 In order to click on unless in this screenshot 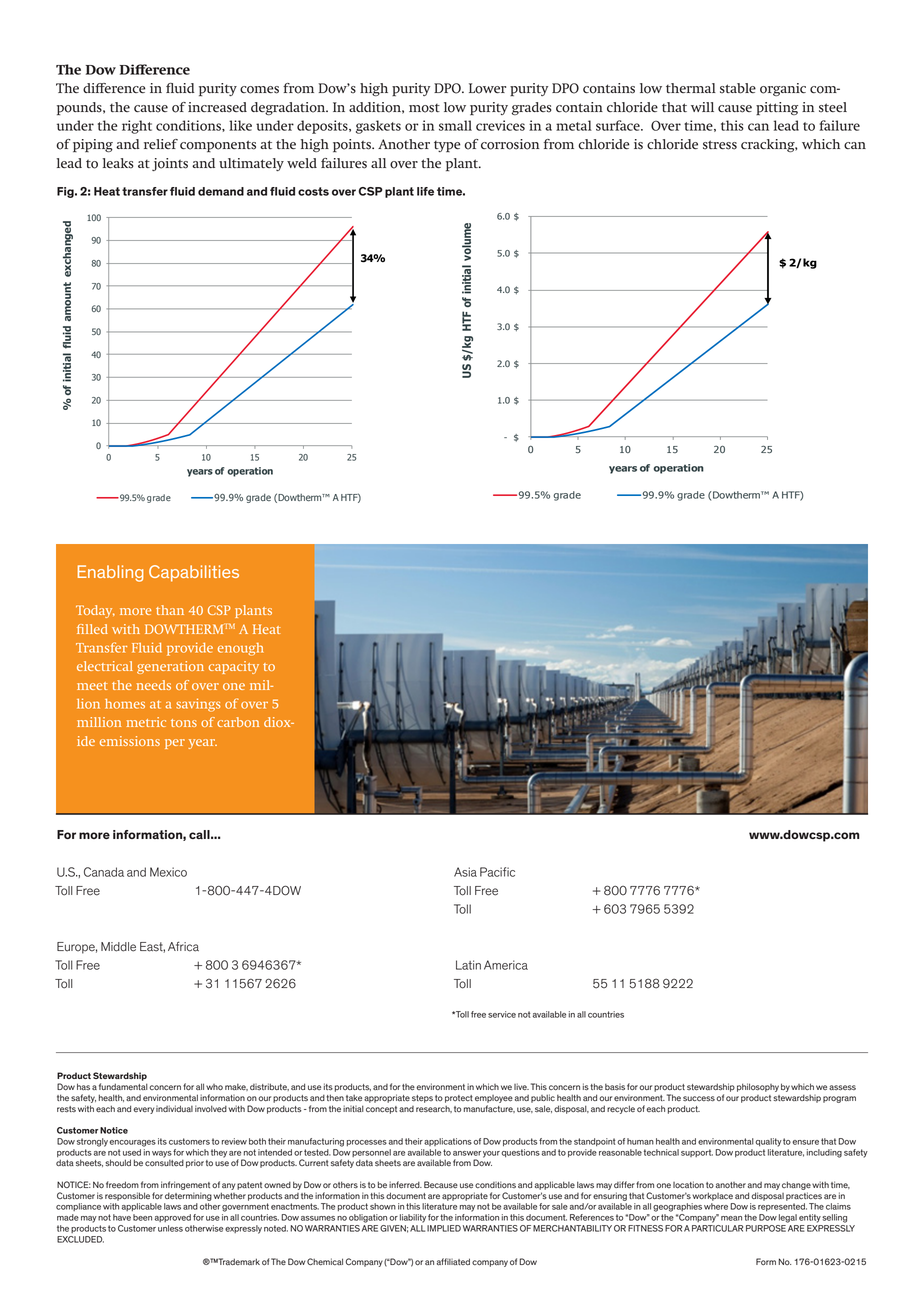, I will do `click(170, 1228)`.
